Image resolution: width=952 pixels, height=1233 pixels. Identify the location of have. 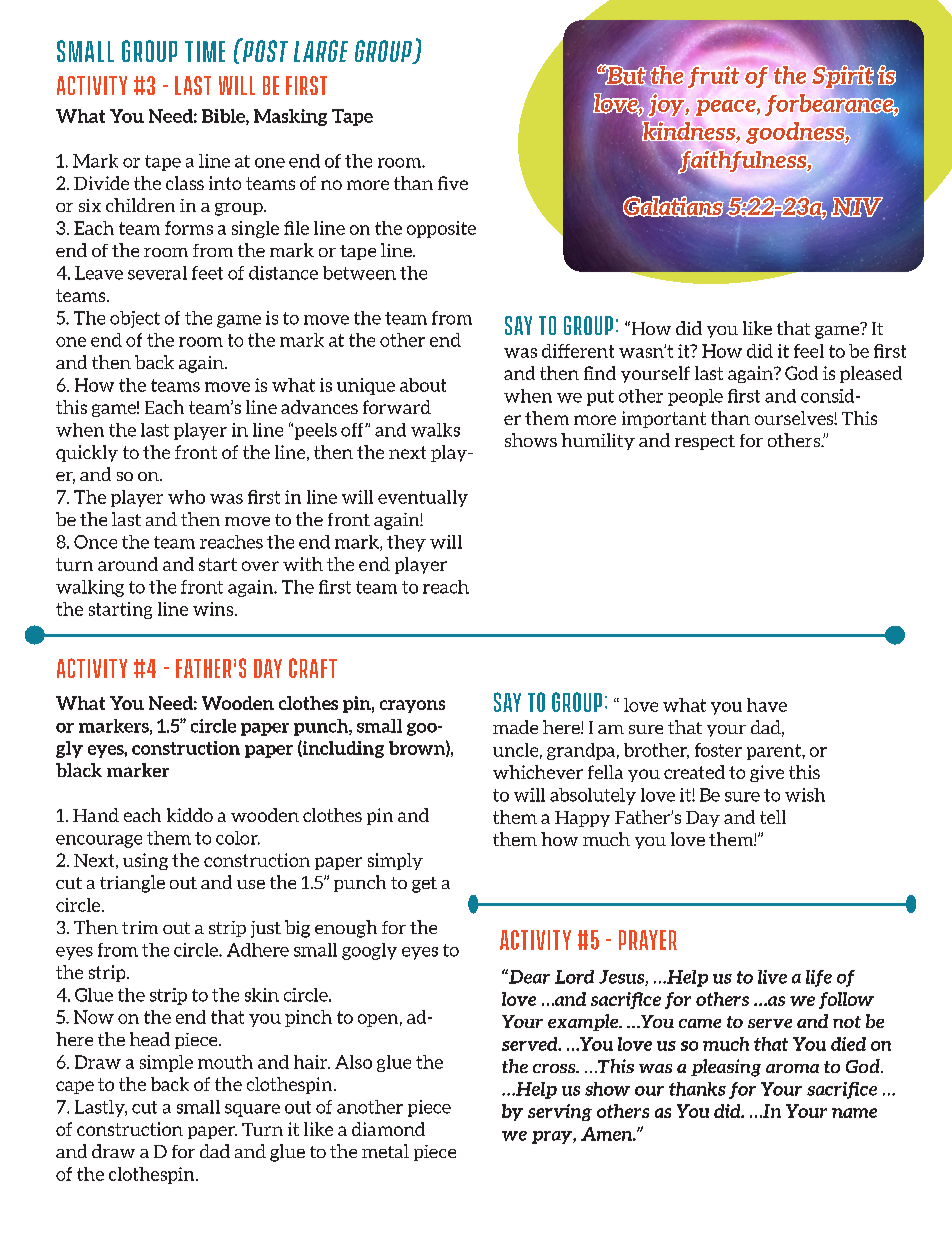
(767, 705).
